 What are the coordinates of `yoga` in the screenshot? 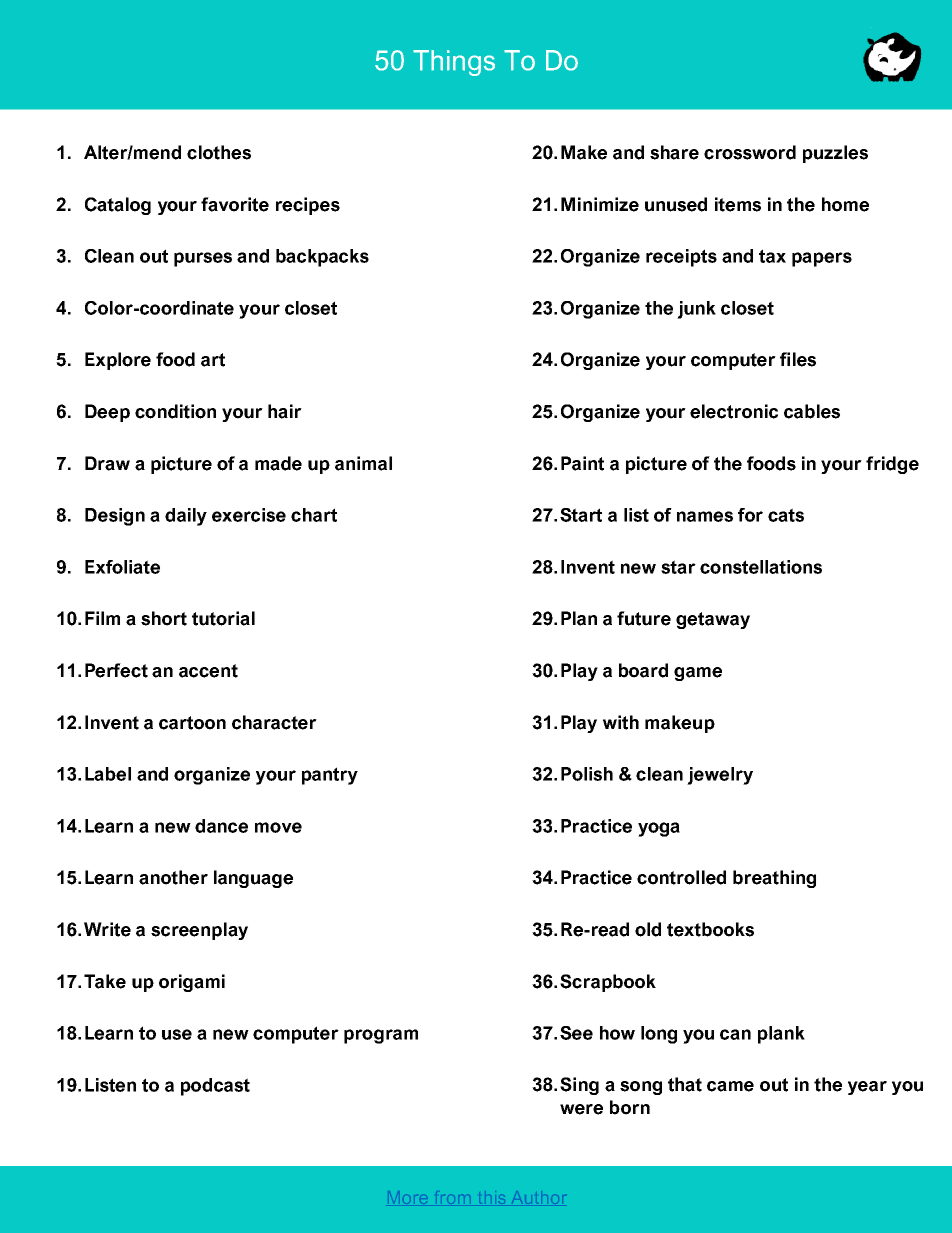 It's located at (659, 829).
